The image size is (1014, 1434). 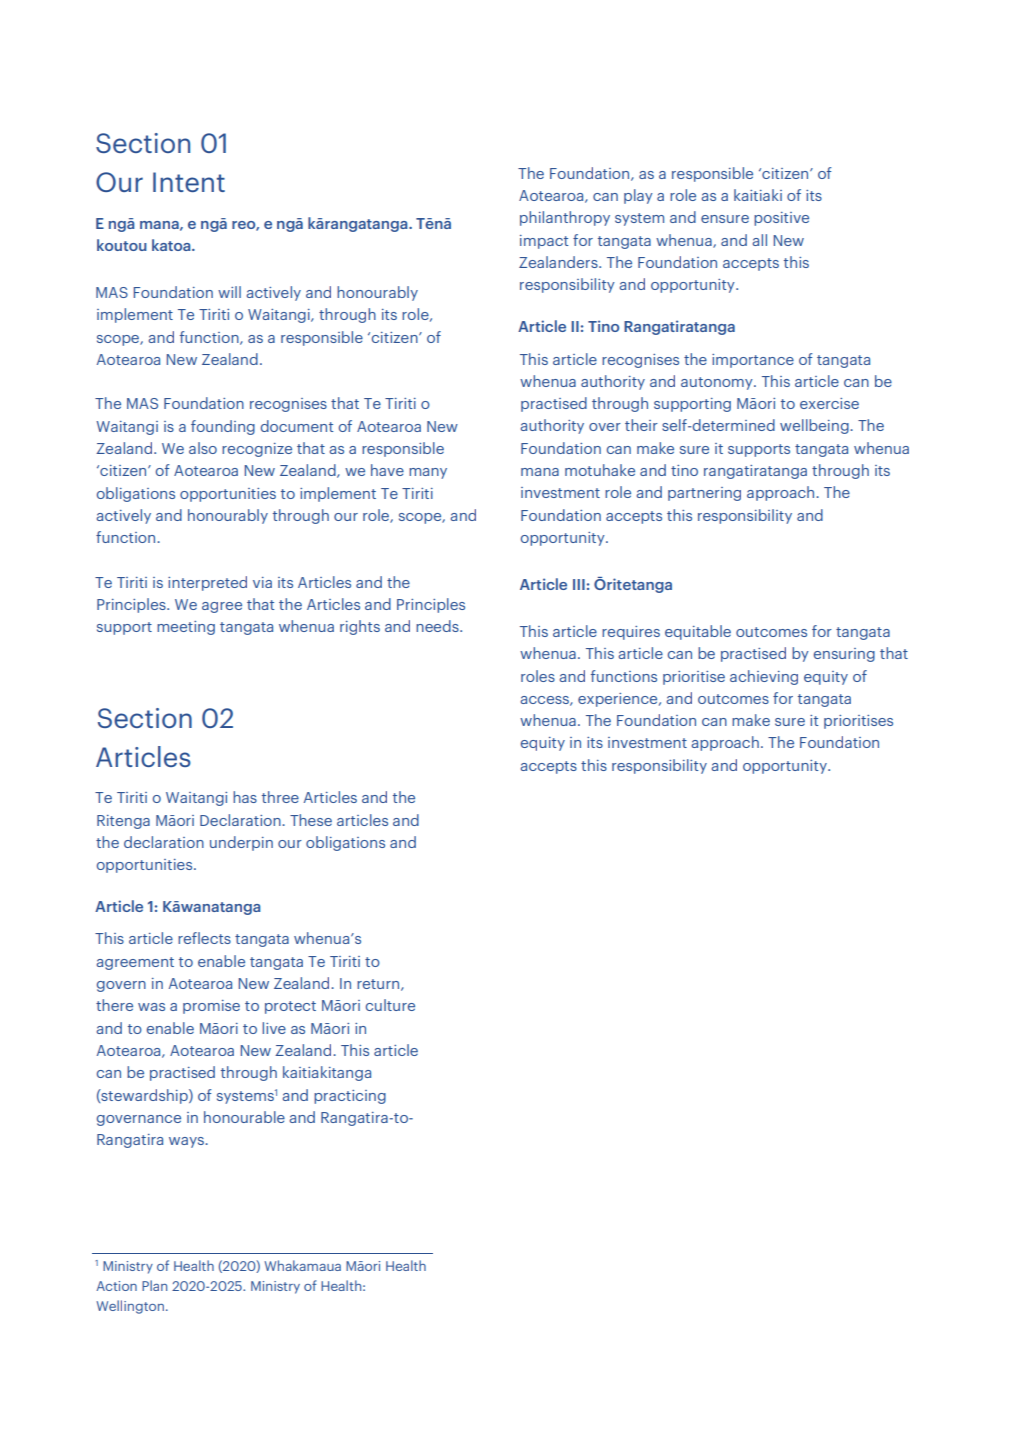 What do you see at coordinates (207, 583) in the image?
I see `interpreted` at bounding box center [207, 583].
